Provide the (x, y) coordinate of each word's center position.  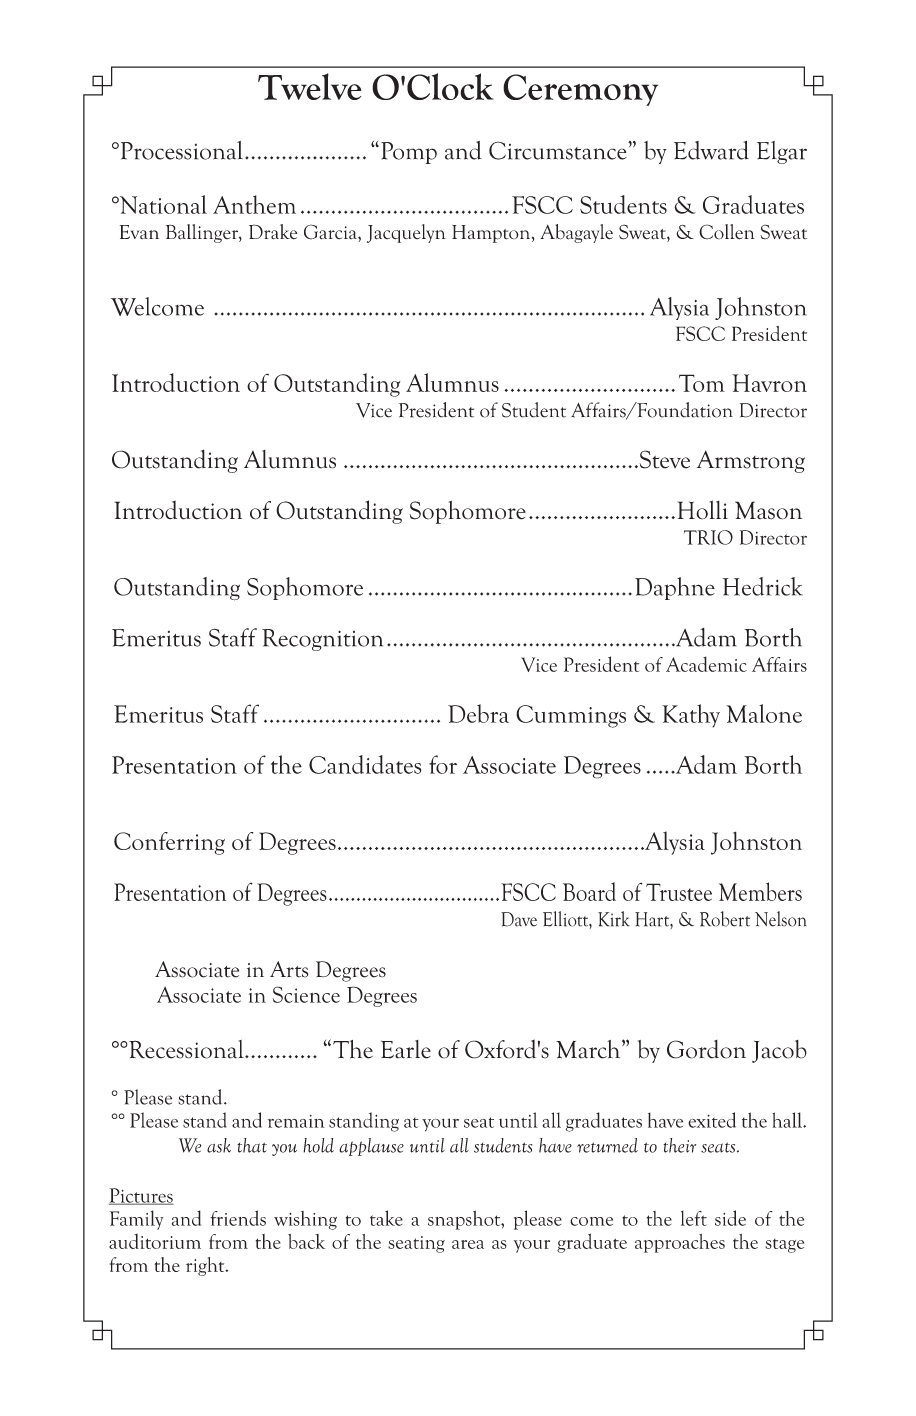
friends (238, 1218)
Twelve (309, 86)
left (694, 1218)
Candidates (365, 764)
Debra (478, 713)
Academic (706, 664)
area (468, 1244)
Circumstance (559, 150)
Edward (711, 150)
